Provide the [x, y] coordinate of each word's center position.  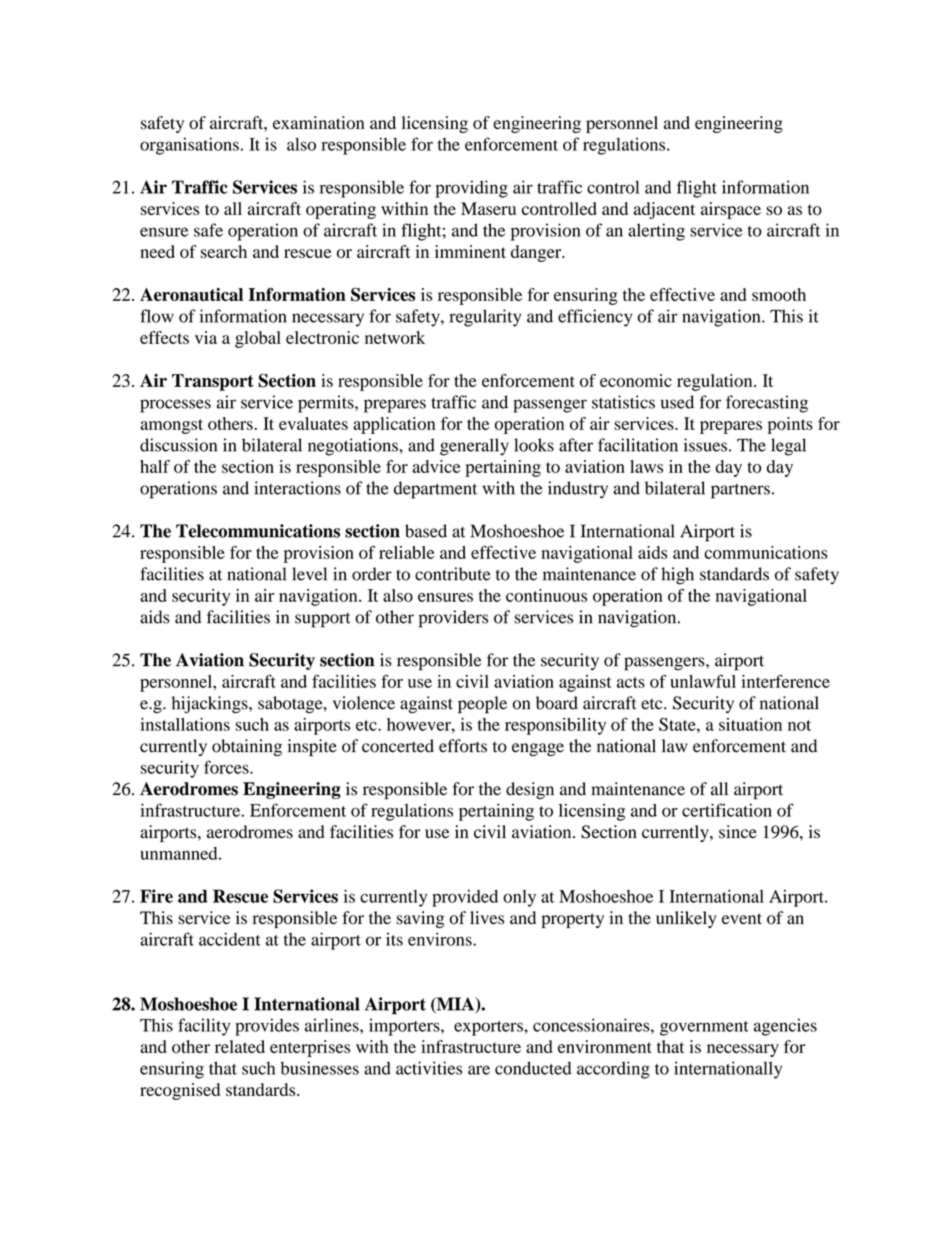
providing [472, 189]
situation [750, 724]
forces [227, 767]
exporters [489, 1028]
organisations [189, 146]
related [240, 1046]
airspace [731, 210]
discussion [178, 445]
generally [474, 447]
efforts [463, 746]
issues [705, 445]
